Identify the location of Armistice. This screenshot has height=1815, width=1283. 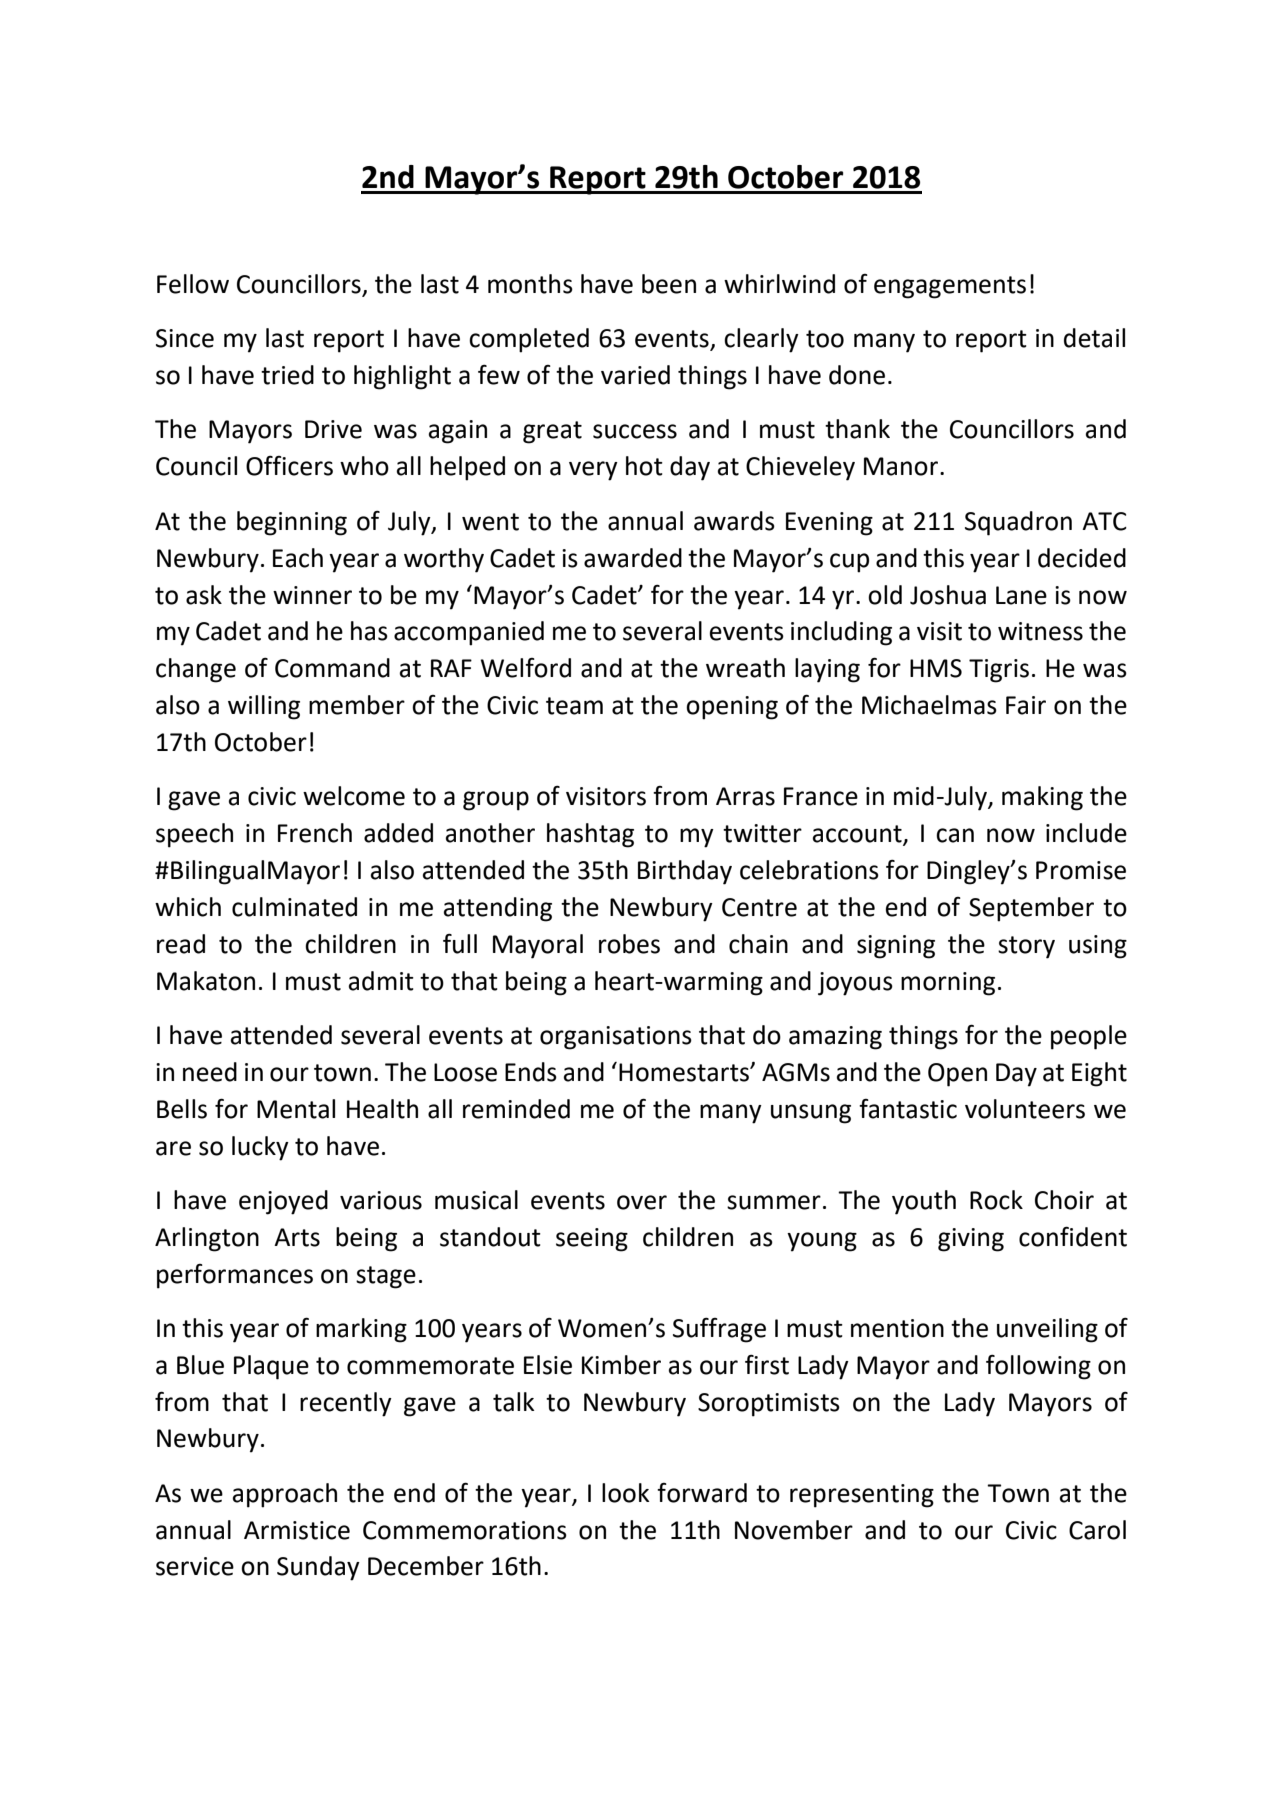
(297, 1530).
